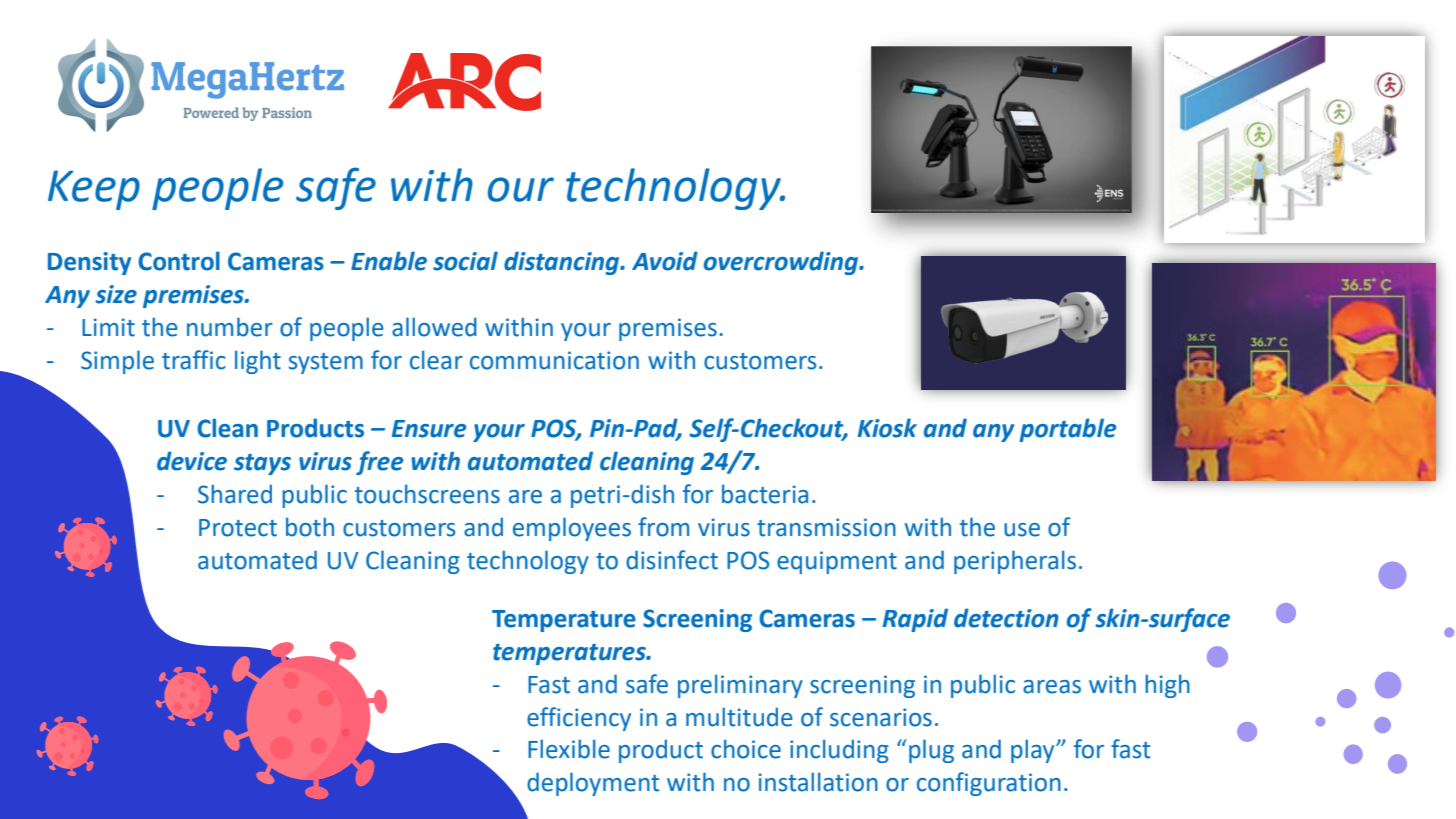  Describe the element at coordinates (94, 190) in the screenshot. I see `Keep` at that location.
